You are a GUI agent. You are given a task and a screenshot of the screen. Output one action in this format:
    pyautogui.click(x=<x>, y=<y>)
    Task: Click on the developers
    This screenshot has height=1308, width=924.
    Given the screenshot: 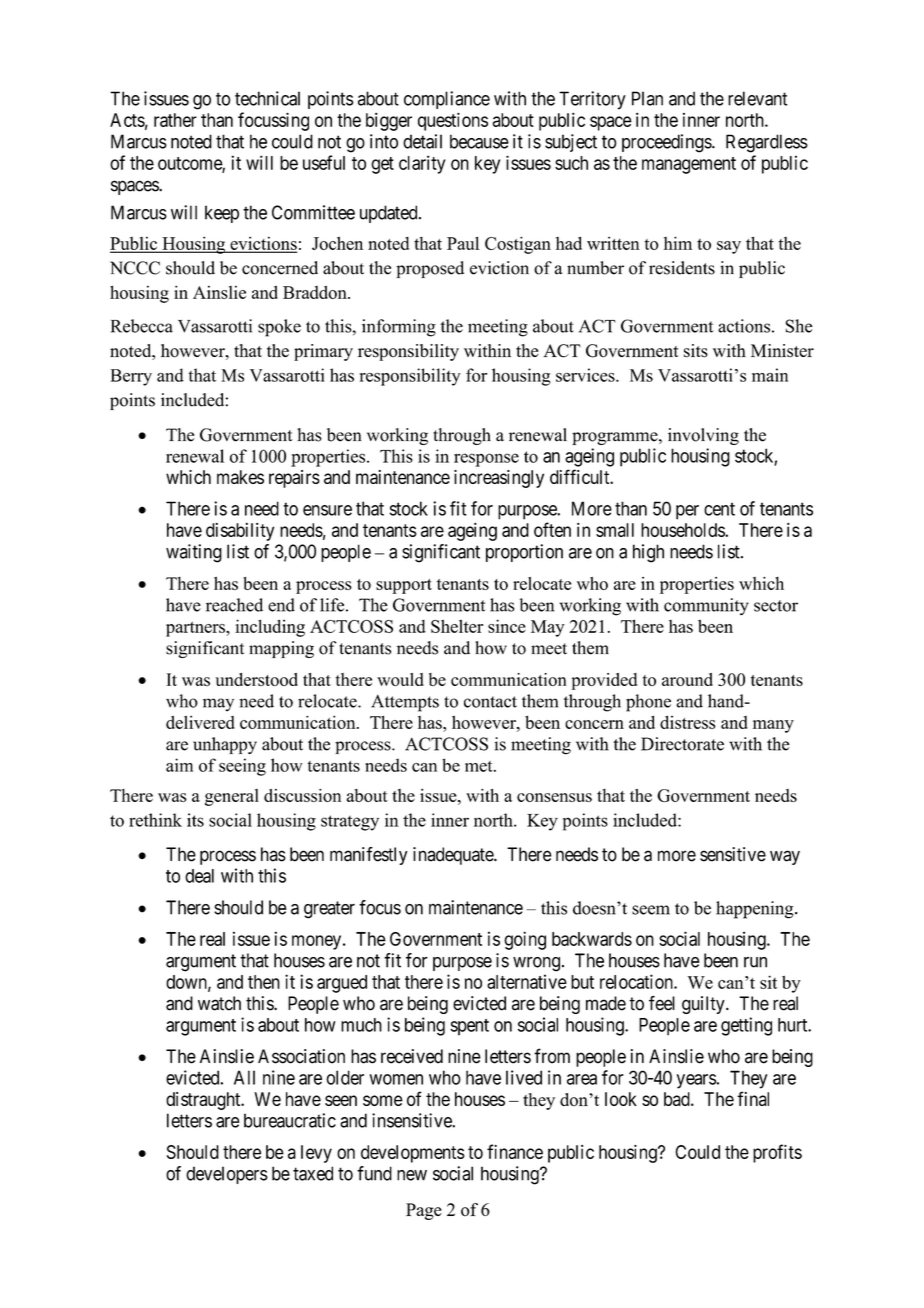 What is the action you would take?
    pyautogui.click(x=227, y=1175)
